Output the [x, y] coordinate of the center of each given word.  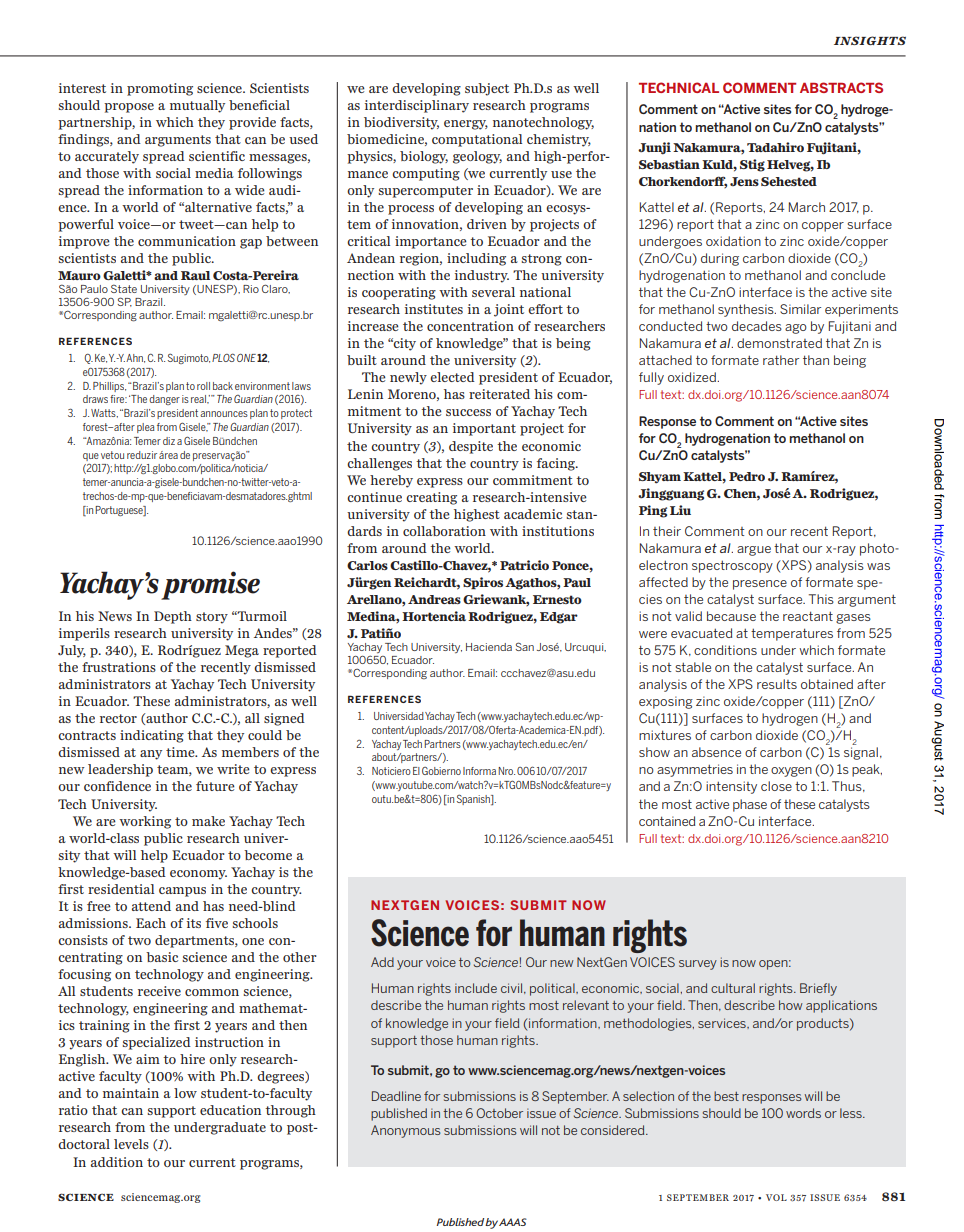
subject [487, 89]
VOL [776, 1197]
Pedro [747, 476]
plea [145, 428]
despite [471, 447]
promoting [160, 89]
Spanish [474, 799]
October [499, 1113]
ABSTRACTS [841, 87]
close [776, 786]
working [145, 822]
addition [117, 1162]
